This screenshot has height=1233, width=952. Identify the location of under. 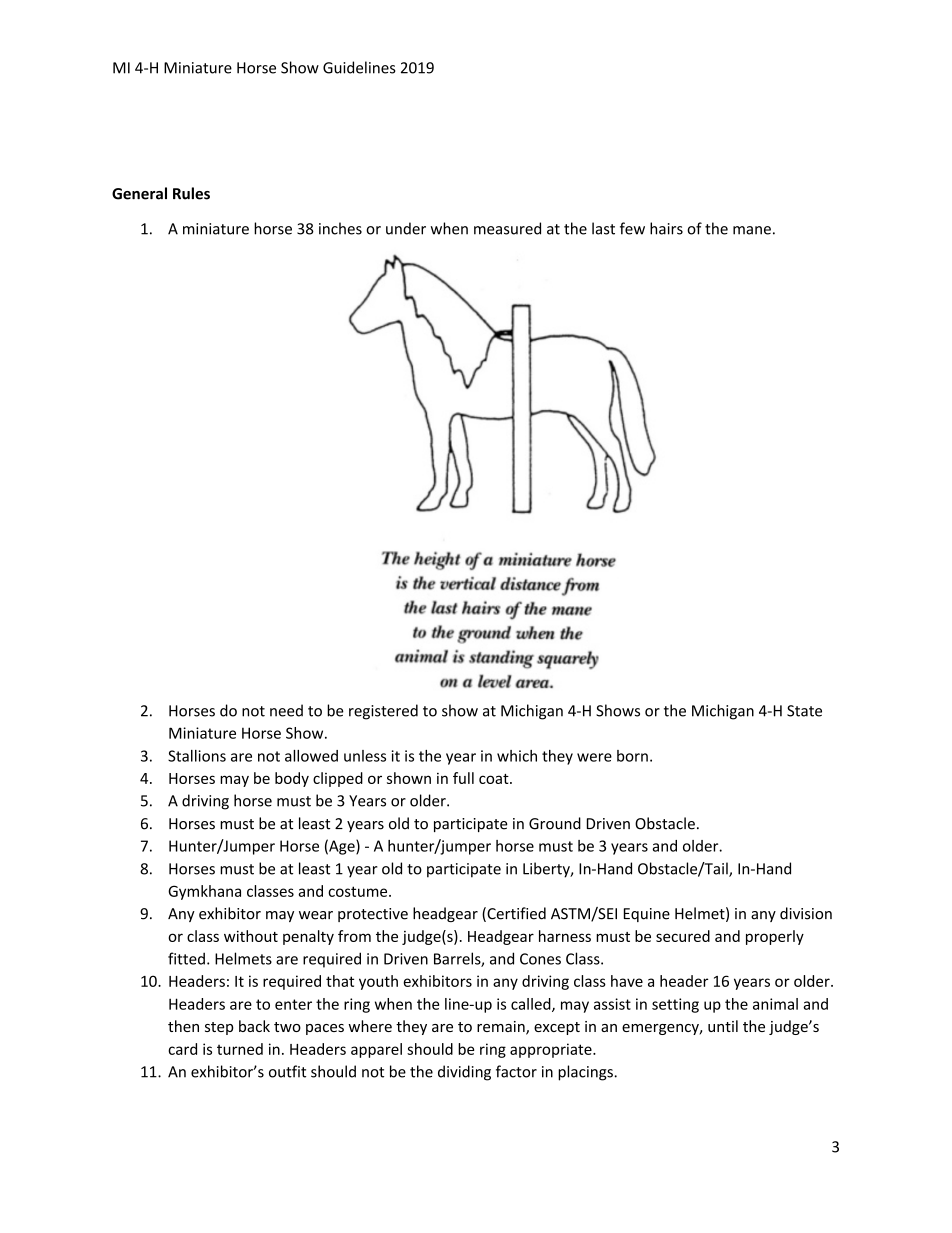
(406, 228).
